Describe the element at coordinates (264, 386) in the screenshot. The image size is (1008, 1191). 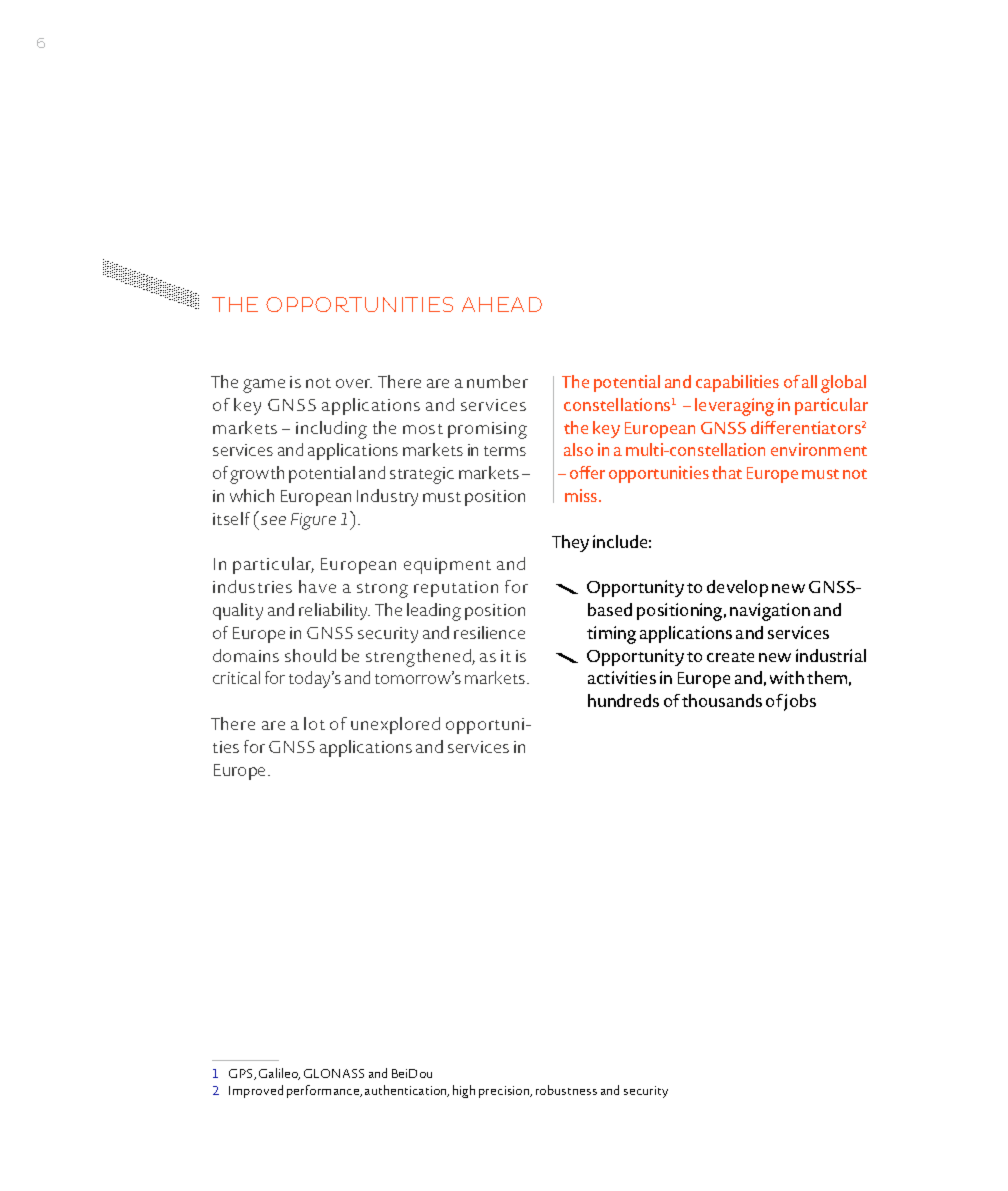
I see `game` at that location.
